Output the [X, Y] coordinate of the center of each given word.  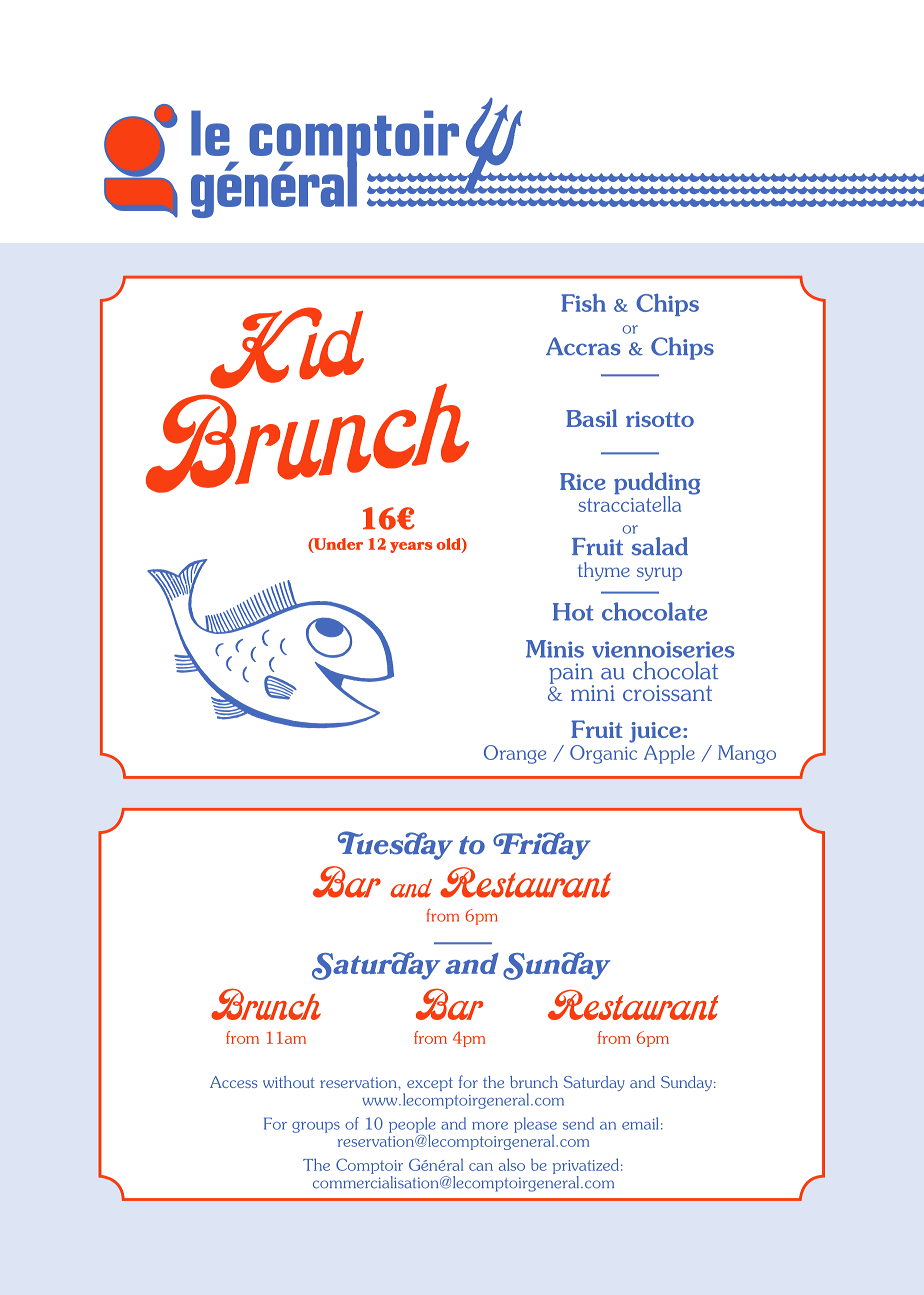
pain [571, 674]
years [411, 547]
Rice [583, 481]
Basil [591, 418]
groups [316, 1127]
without [289, 1082]
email [640, 1123]
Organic [603, 754]
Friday [542, 846]
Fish [584, 302]
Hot [573, 612]
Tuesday [395, 845]
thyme [604, 571]
